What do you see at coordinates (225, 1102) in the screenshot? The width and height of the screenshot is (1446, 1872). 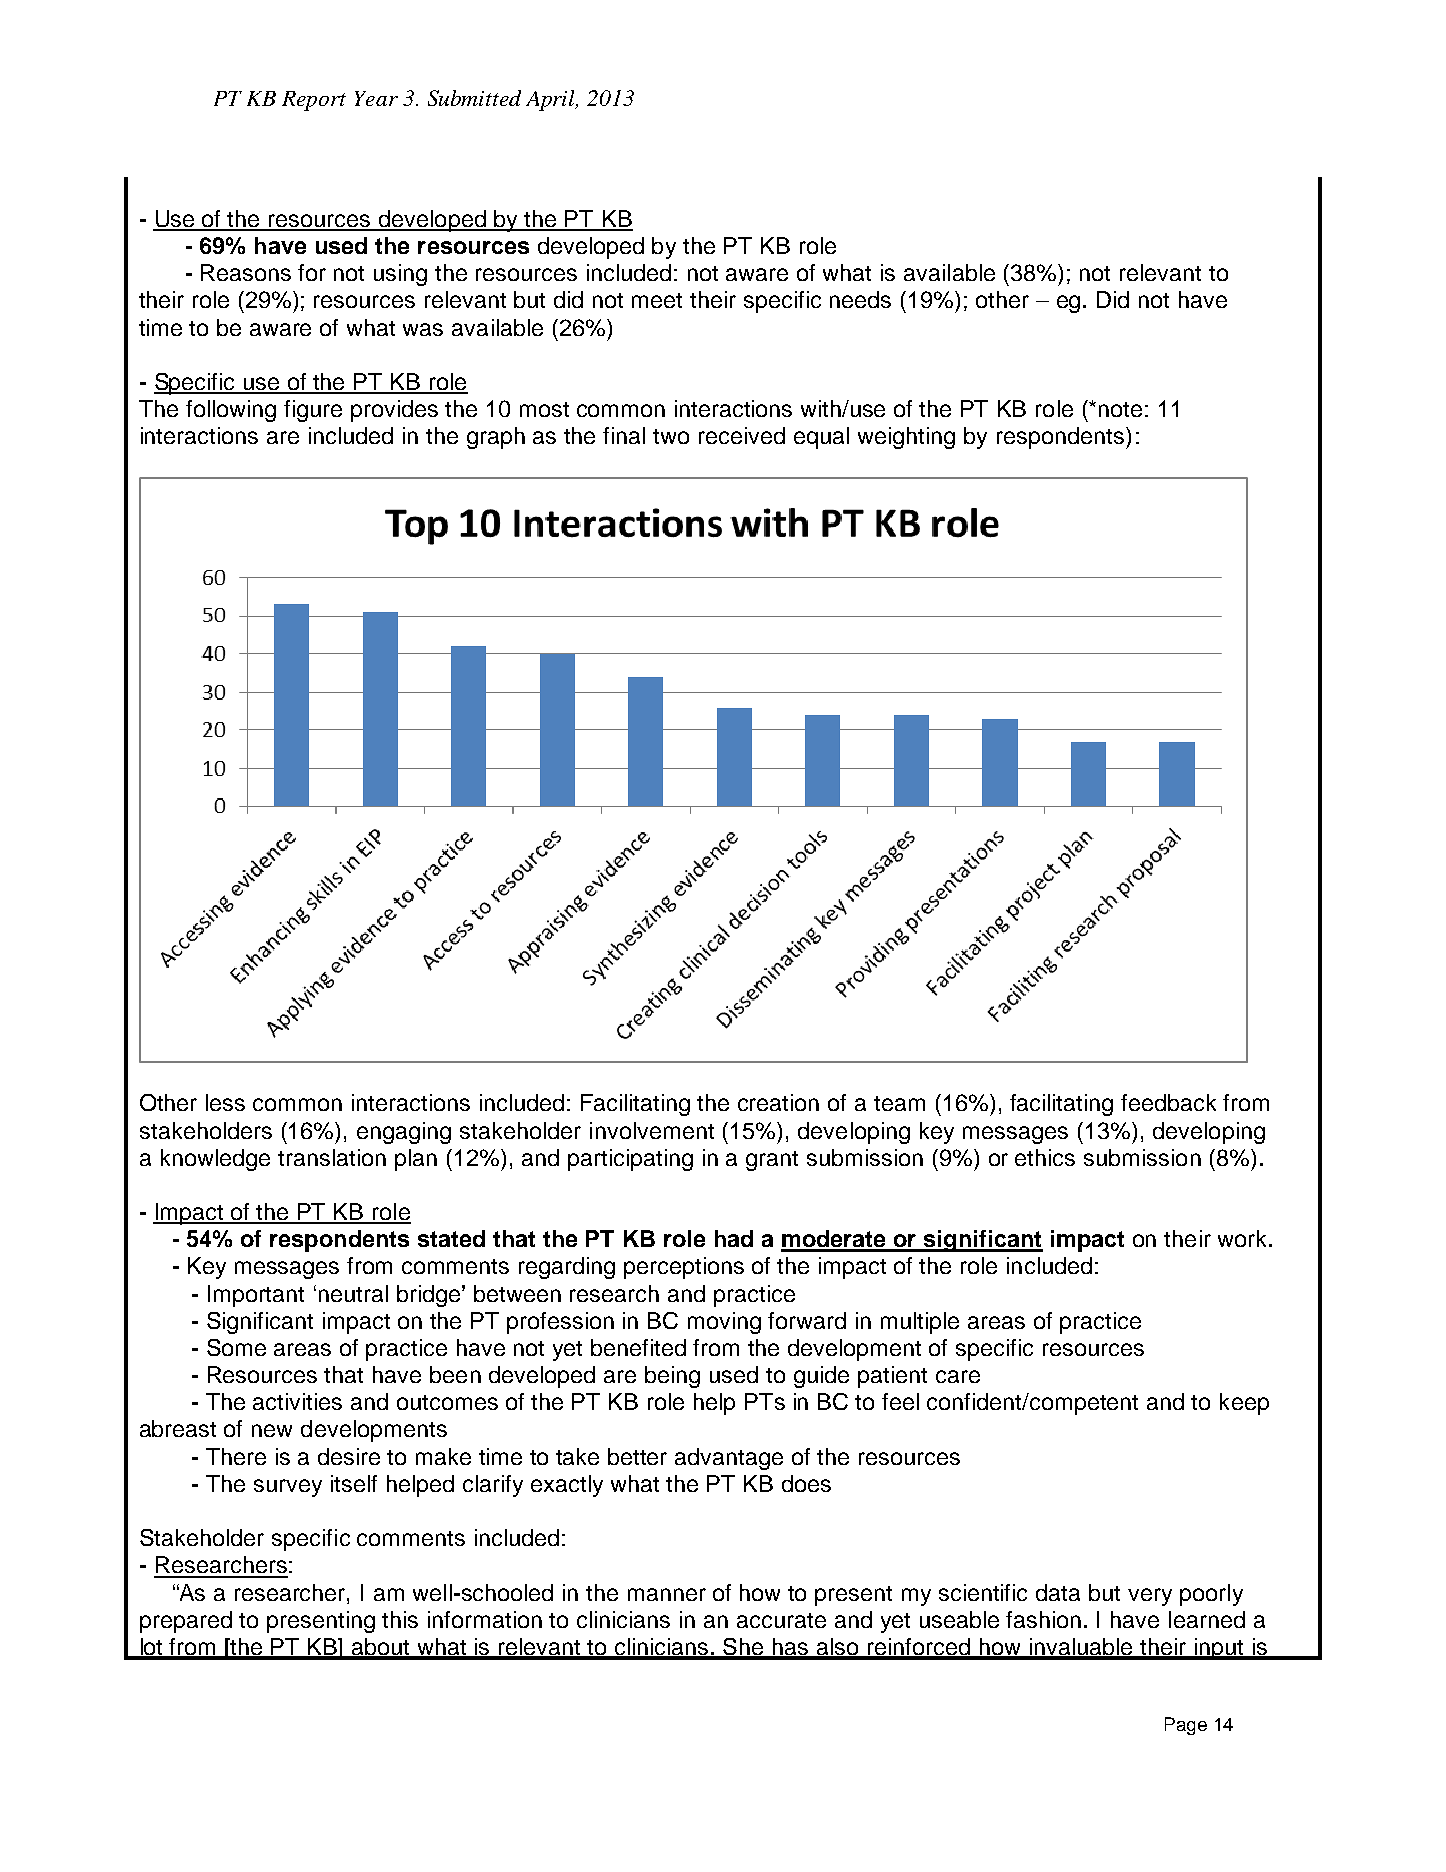 I see `less` at bounding box center [225, 1102].
